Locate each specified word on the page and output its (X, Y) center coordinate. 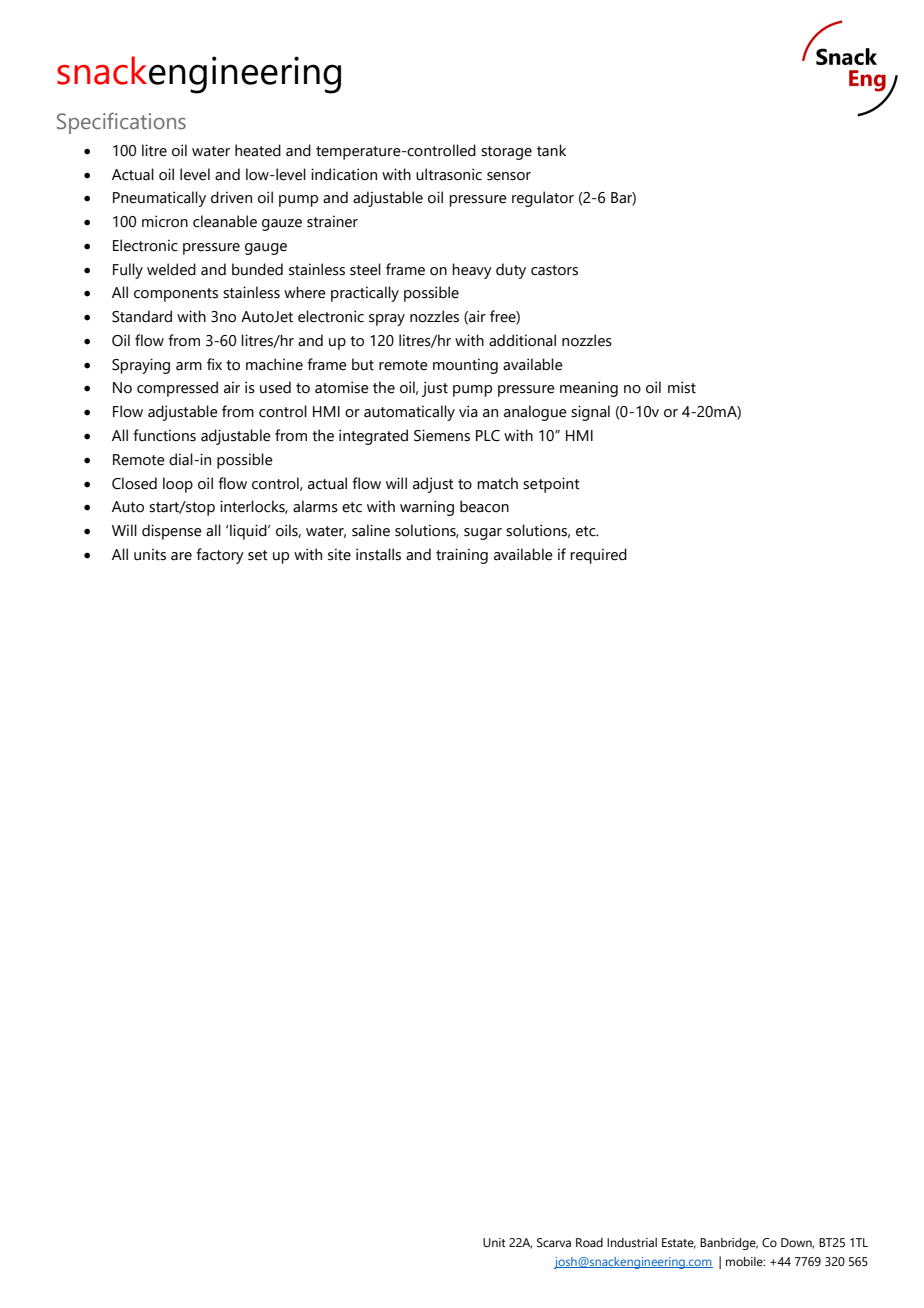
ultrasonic (449, 174)
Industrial (632, 1242)
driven (231, 197)
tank (551, 150)
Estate (679, 1243)
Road (589, 1242)
